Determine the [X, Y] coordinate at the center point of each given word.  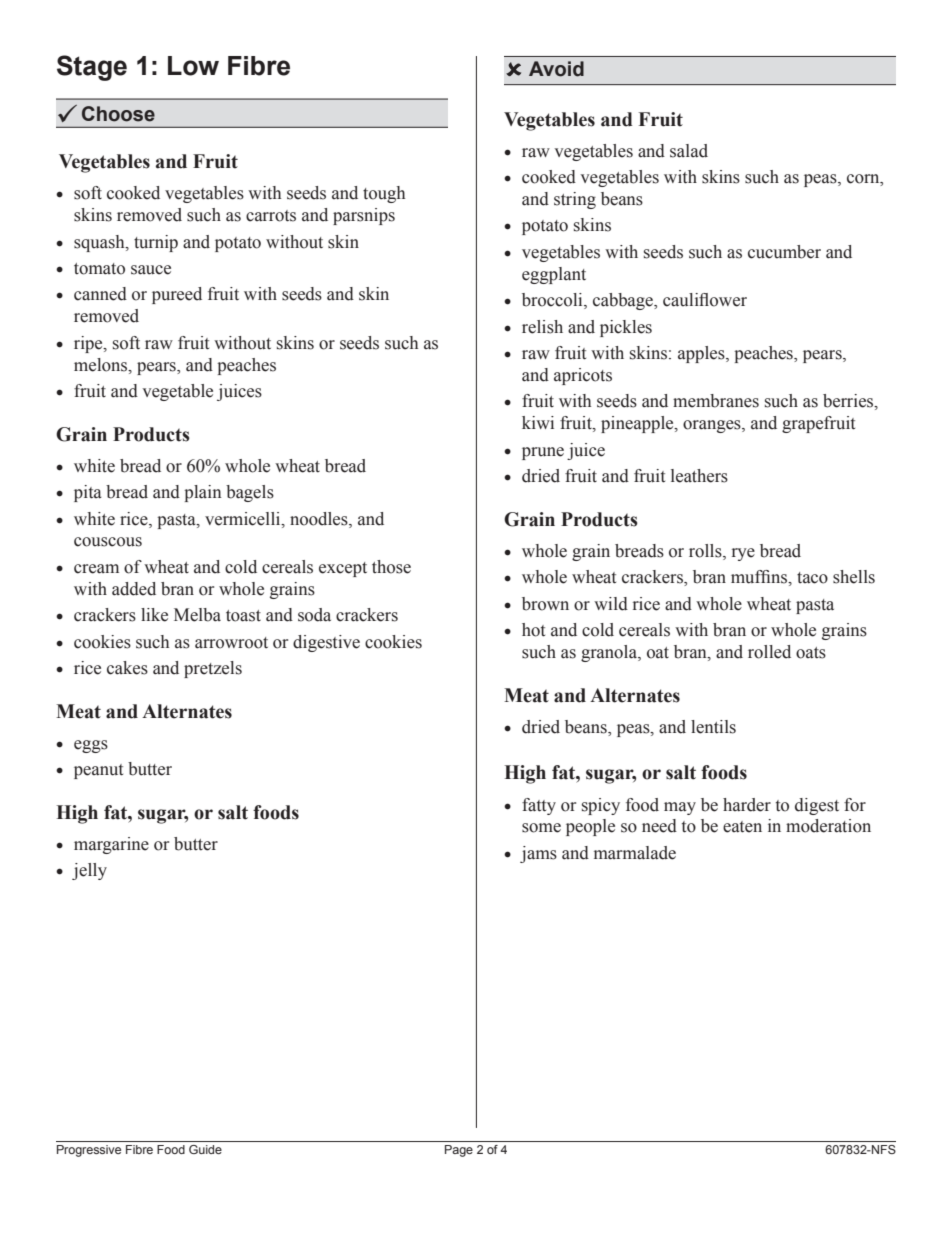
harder [747, 805]
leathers [699, 476]
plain [203, 493]
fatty [539, 806]
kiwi [538, 422]
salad [689, 151]
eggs [91, 746]
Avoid [556, 69]
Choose [118, 114]
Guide [205, 1149]
